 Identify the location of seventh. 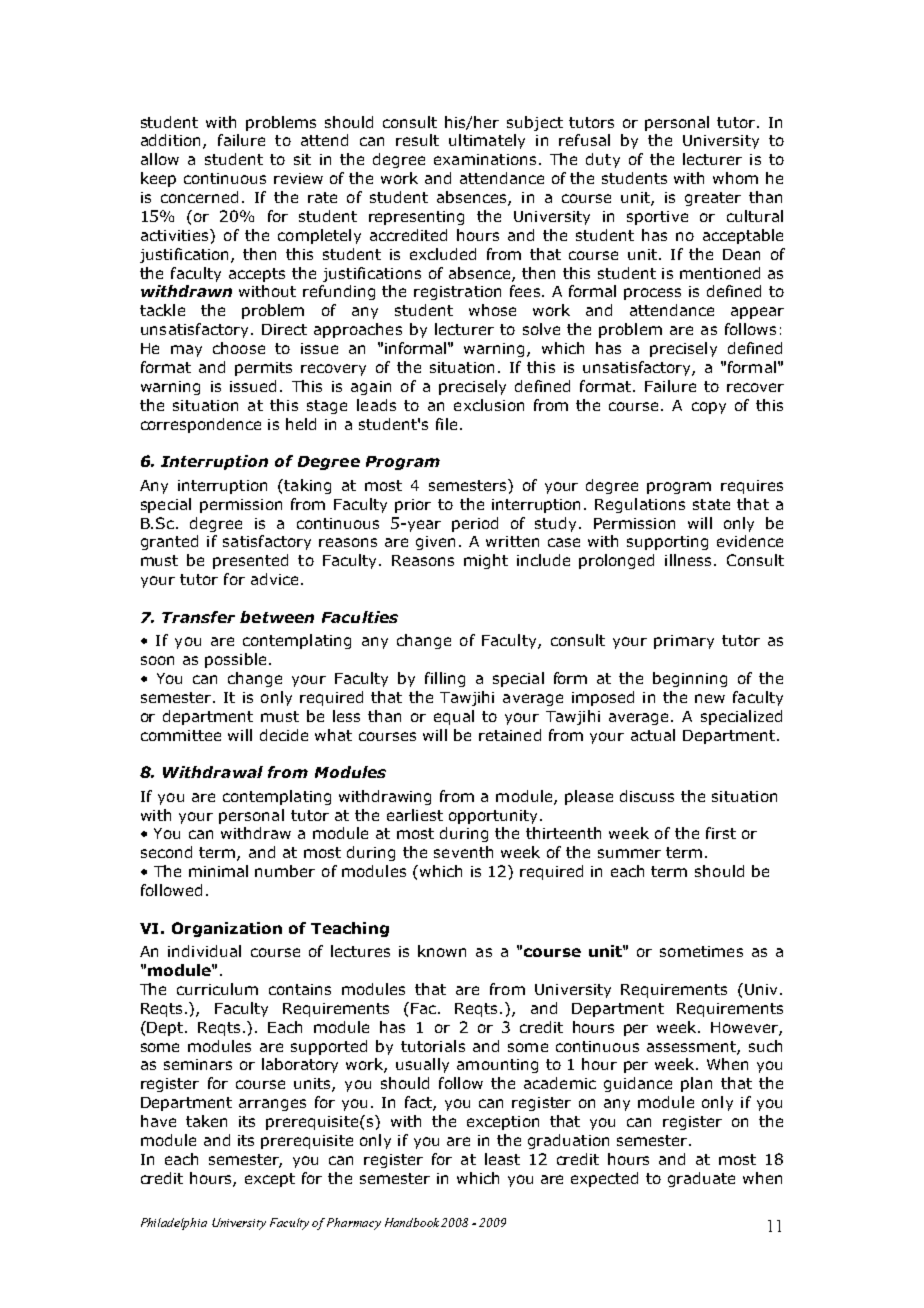
(463, 852).
